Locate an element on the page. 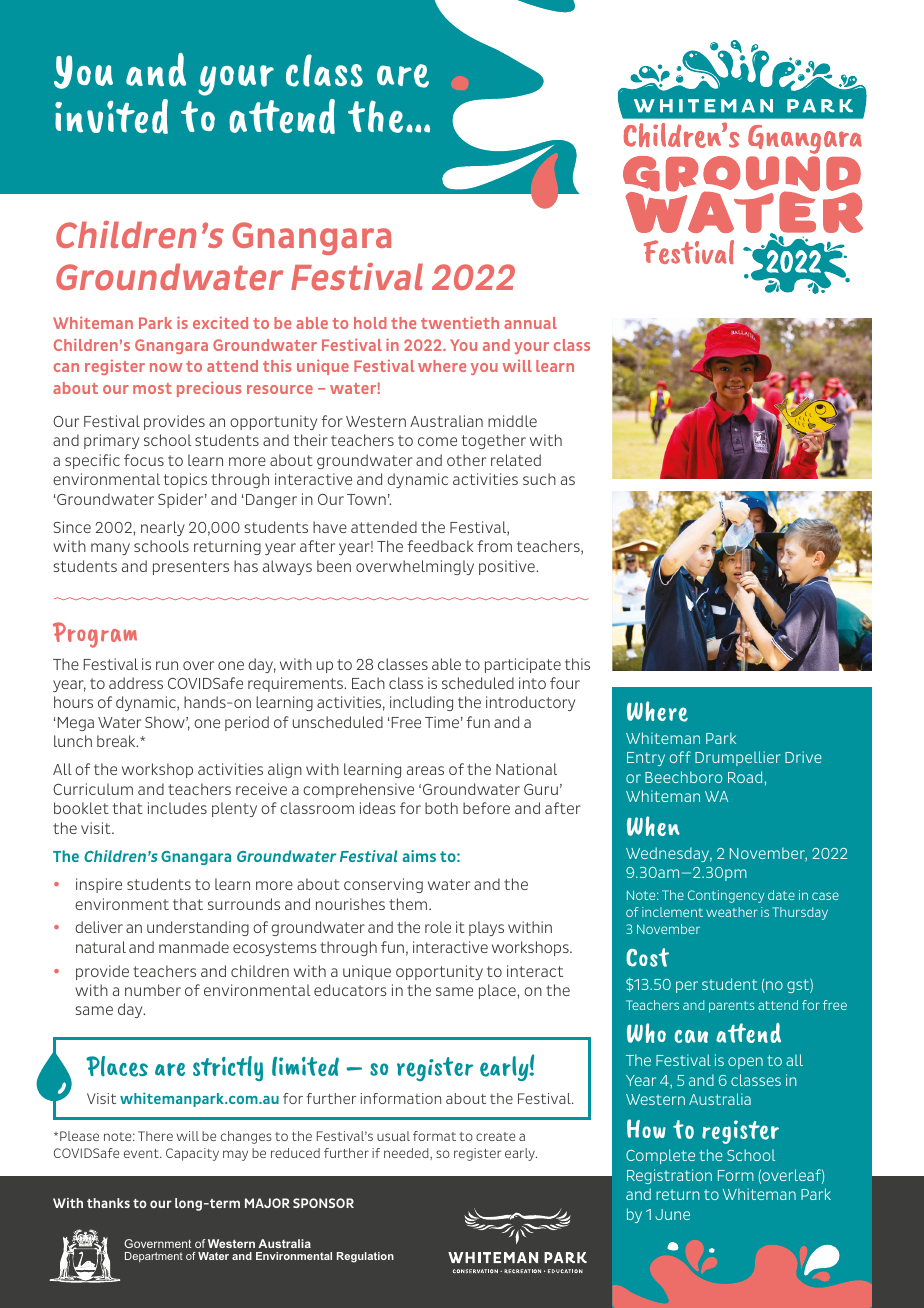  annual is located at coordinates (530, 323).
